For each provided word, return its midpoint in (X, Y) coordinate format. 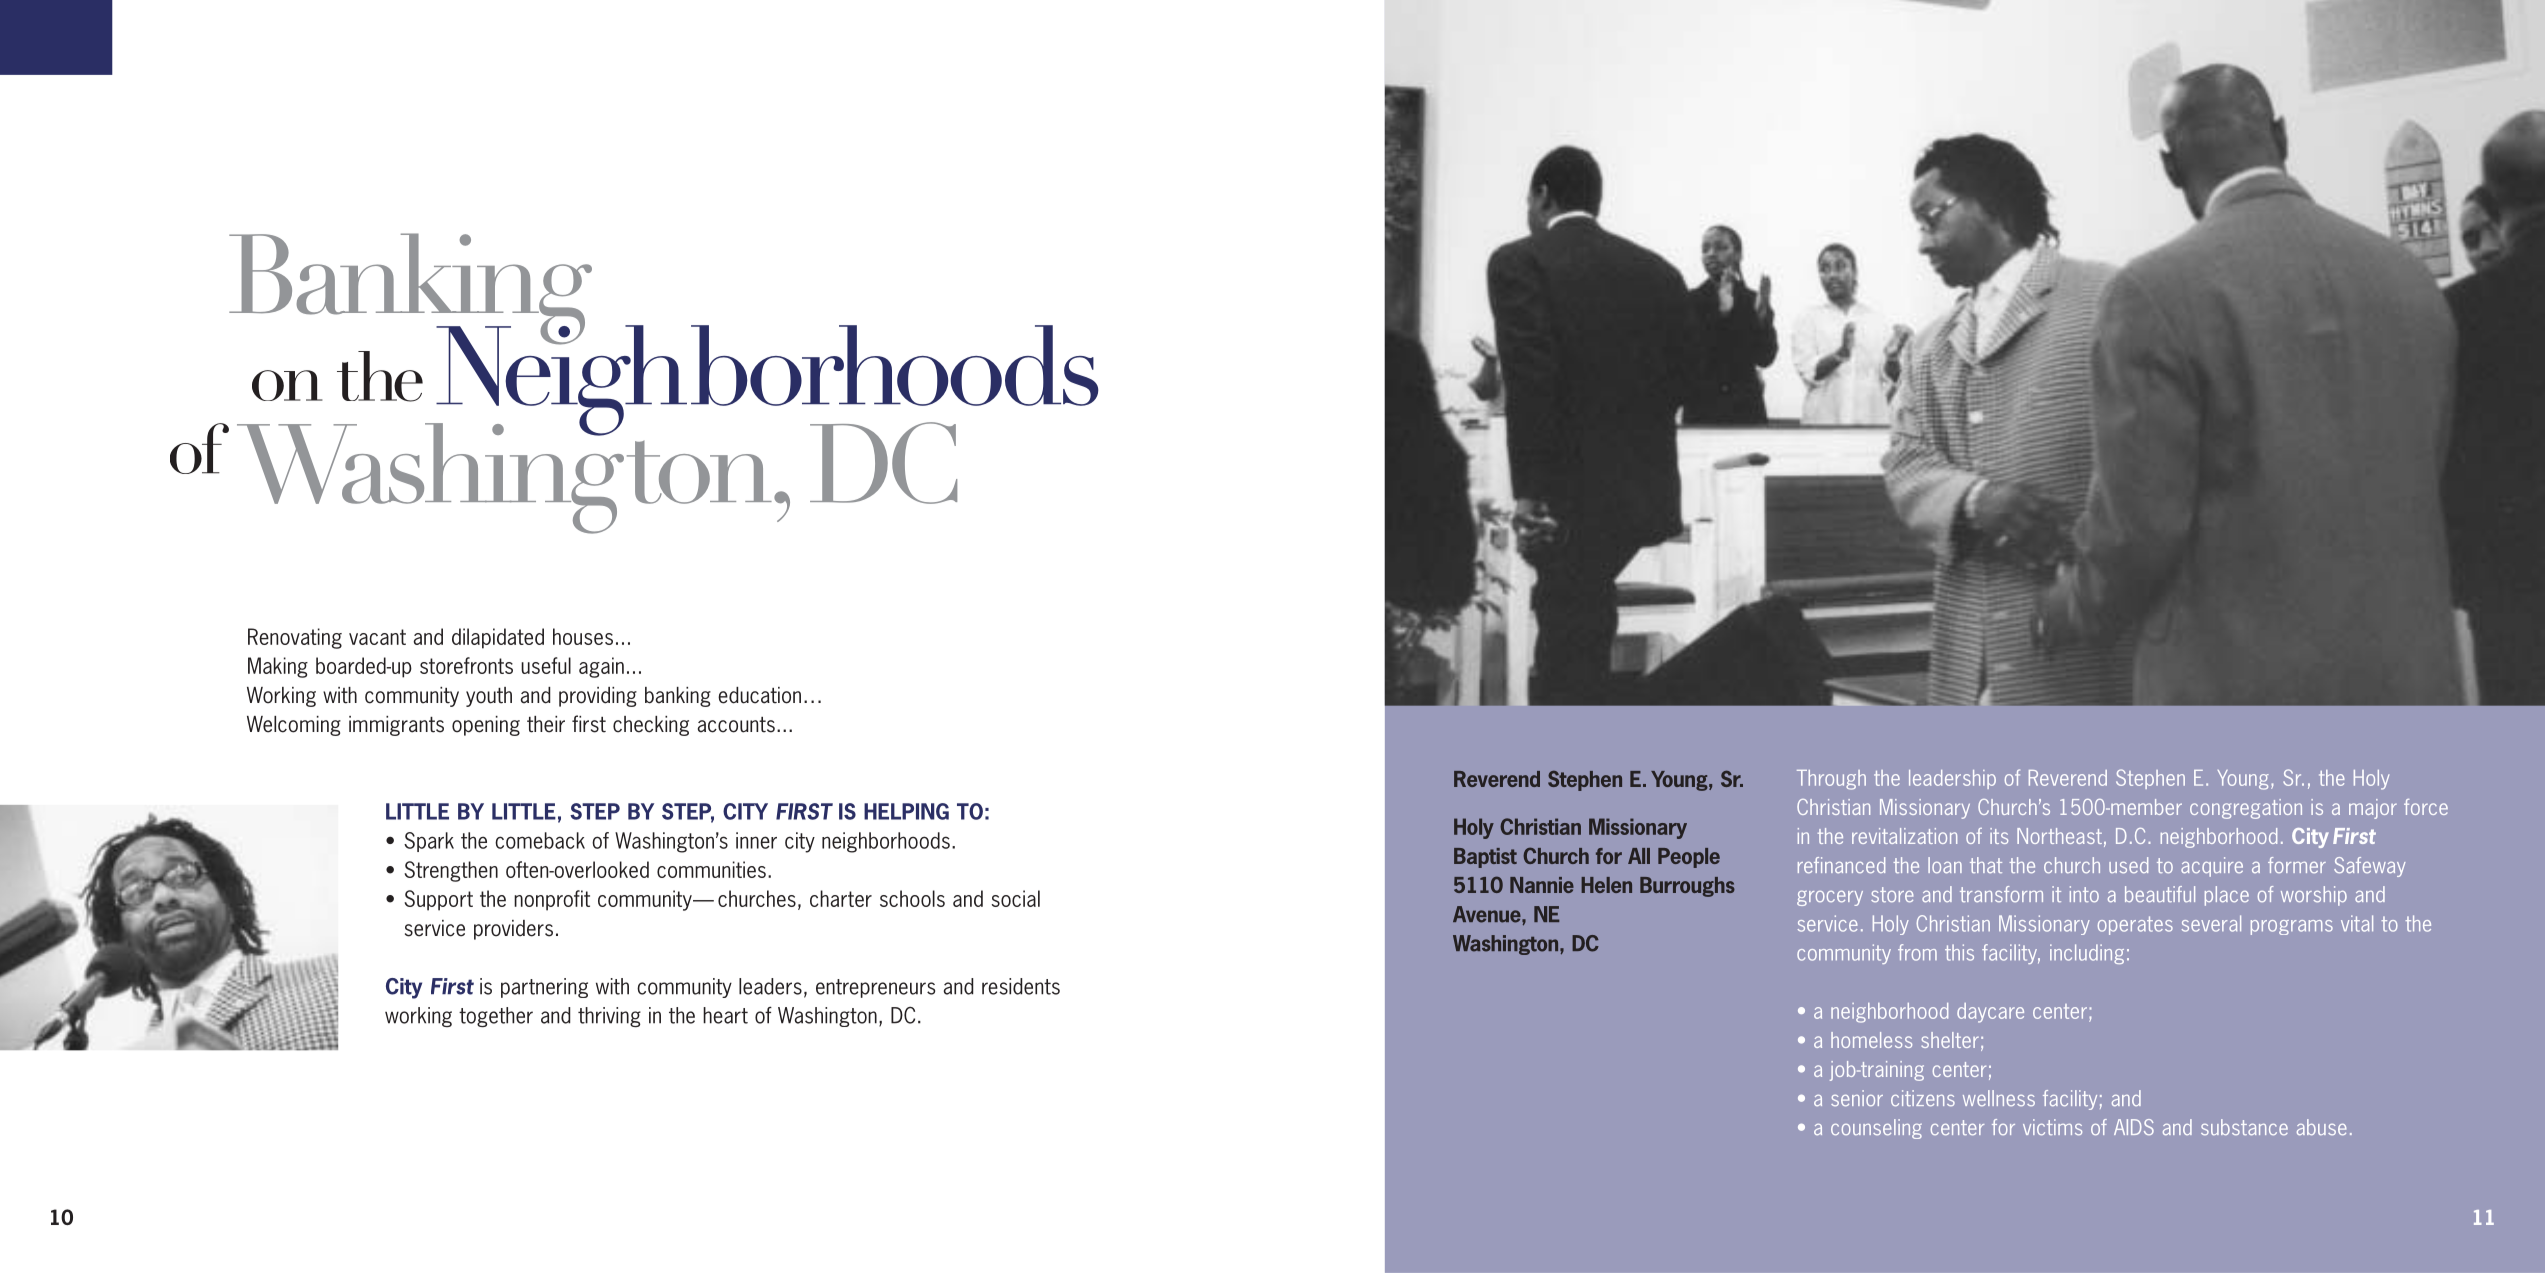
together (496, 1017)
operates (2135, 925)
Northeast (2059, 836)
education (759, 695)
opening (486, 726)
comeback (540, 840)
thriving (609, 1017)
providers (513, 930)
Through (1831, 780)
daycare (1990, 1013)
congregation (2246, 809)
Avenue (1488, 914)
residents (1021, 986)
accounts (736, 725)
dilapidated (498, 638)
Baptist (1485, 858)
